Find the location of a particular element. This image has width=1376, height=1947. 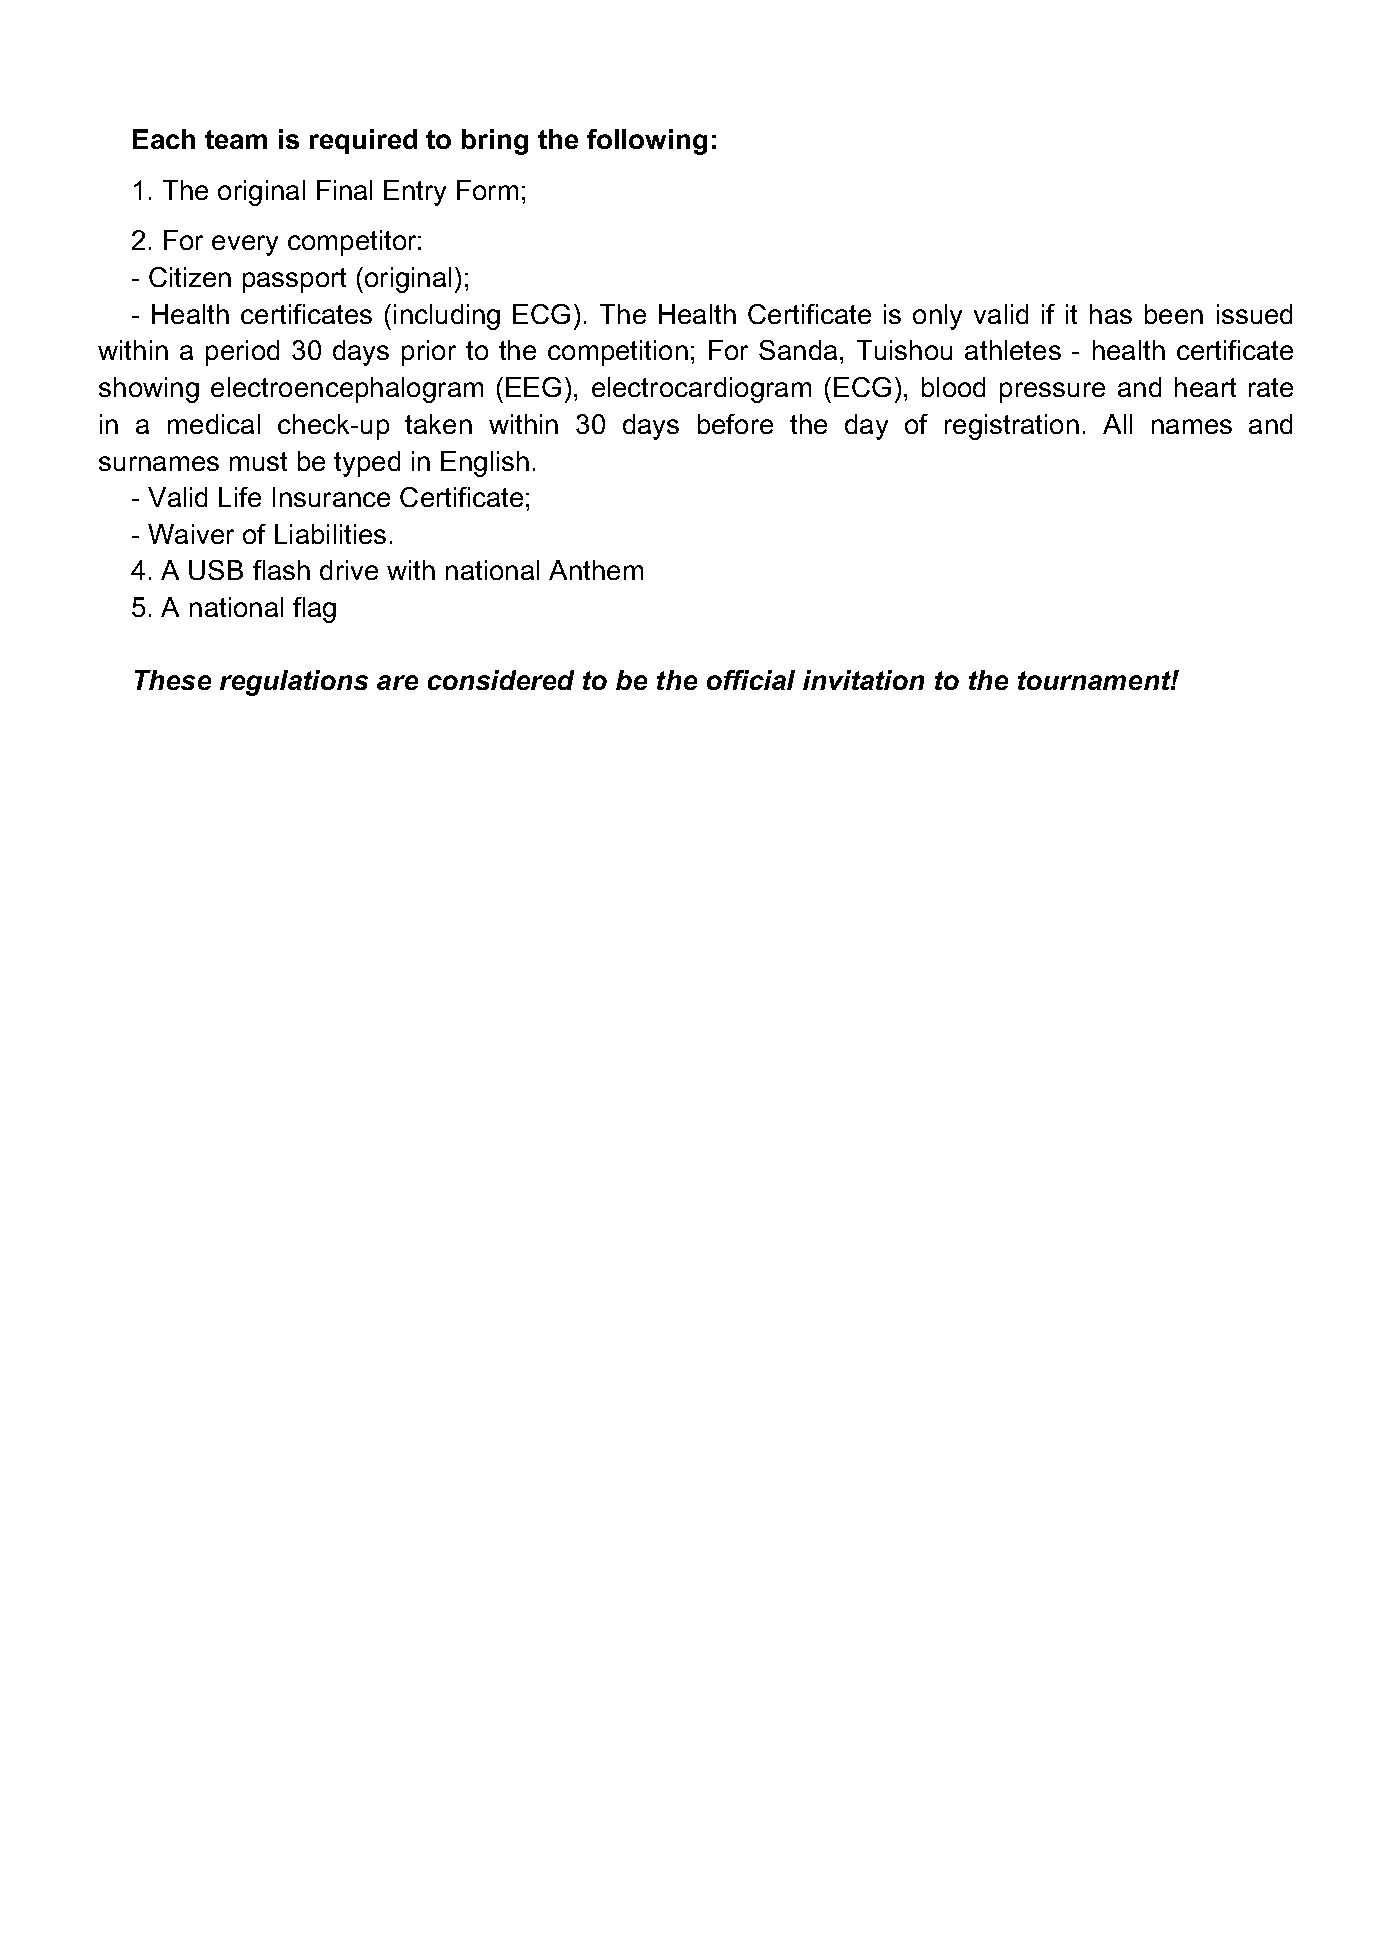

medical is located at coordinates (214, 424).
